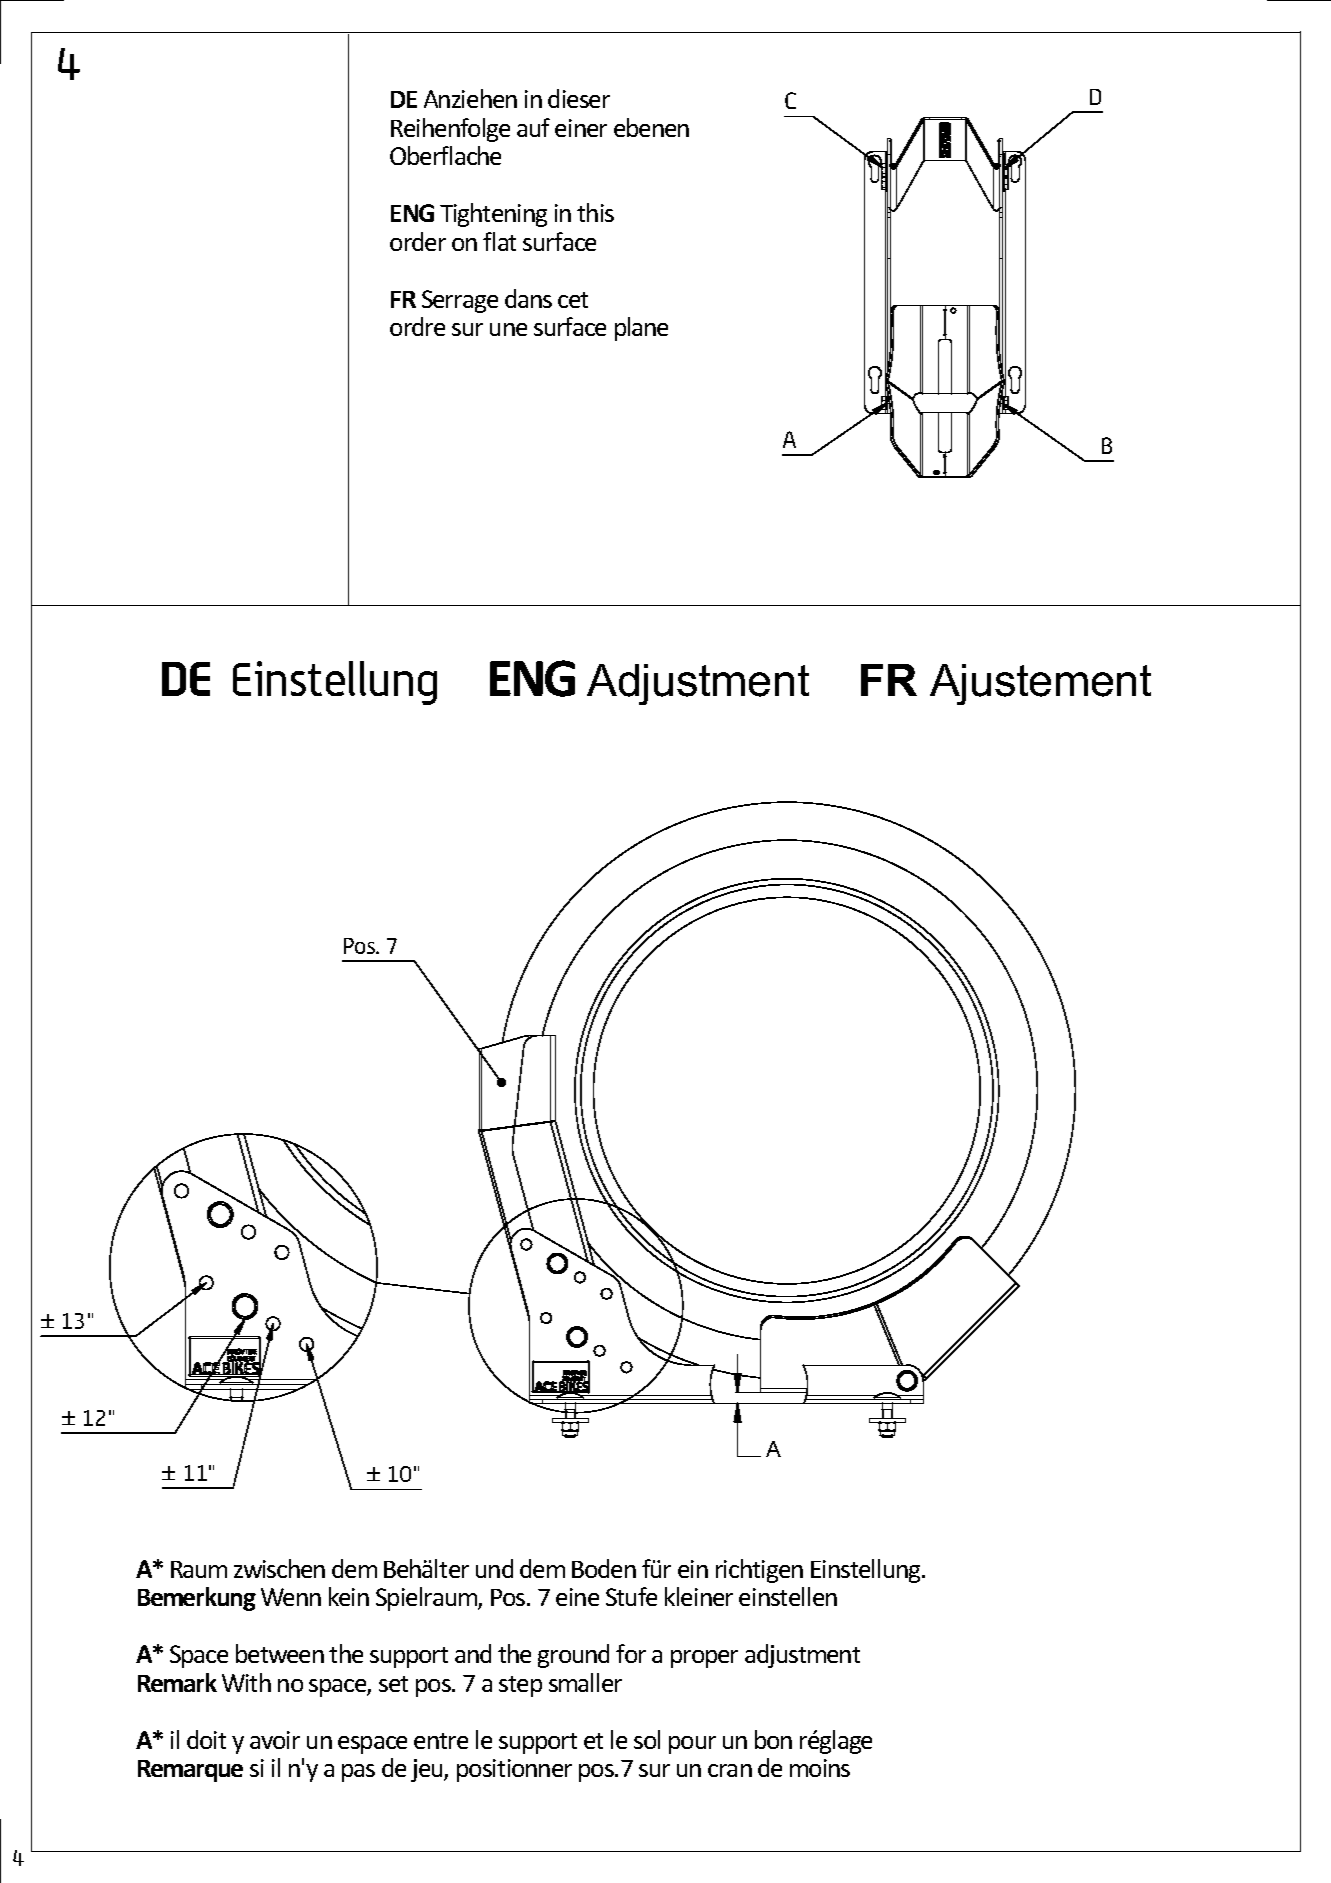  Describe the element at coordinates (418, 241) in the screenshot. I see `order` at that location.
